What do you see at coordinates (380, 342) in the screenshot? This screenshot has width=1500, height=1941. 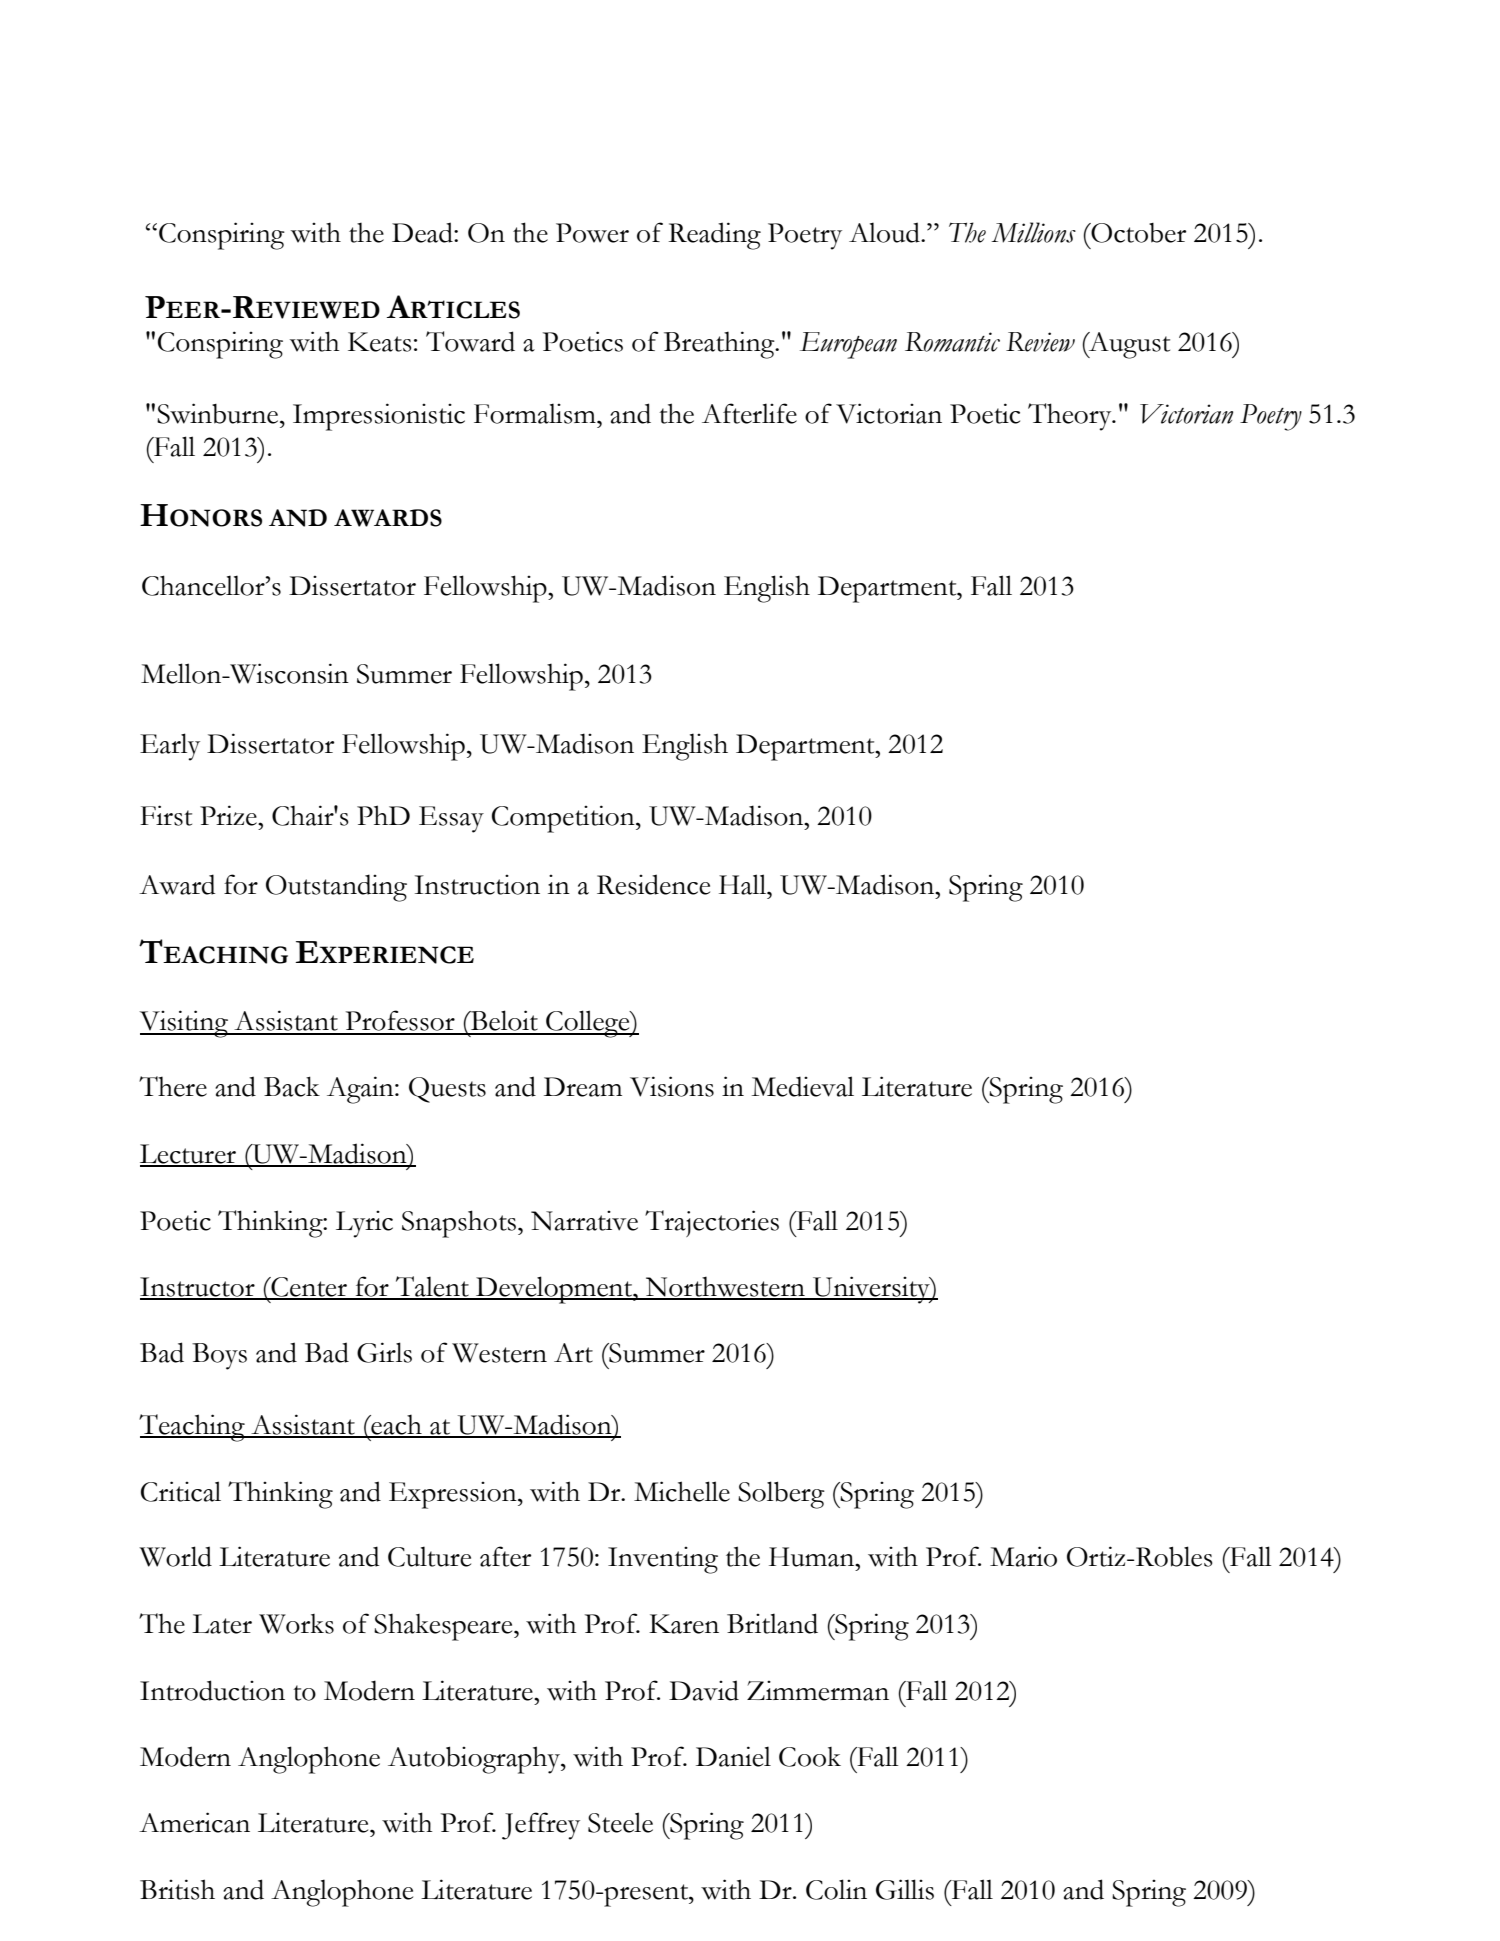 I see `Keats` at bounding box center [380, 342].
